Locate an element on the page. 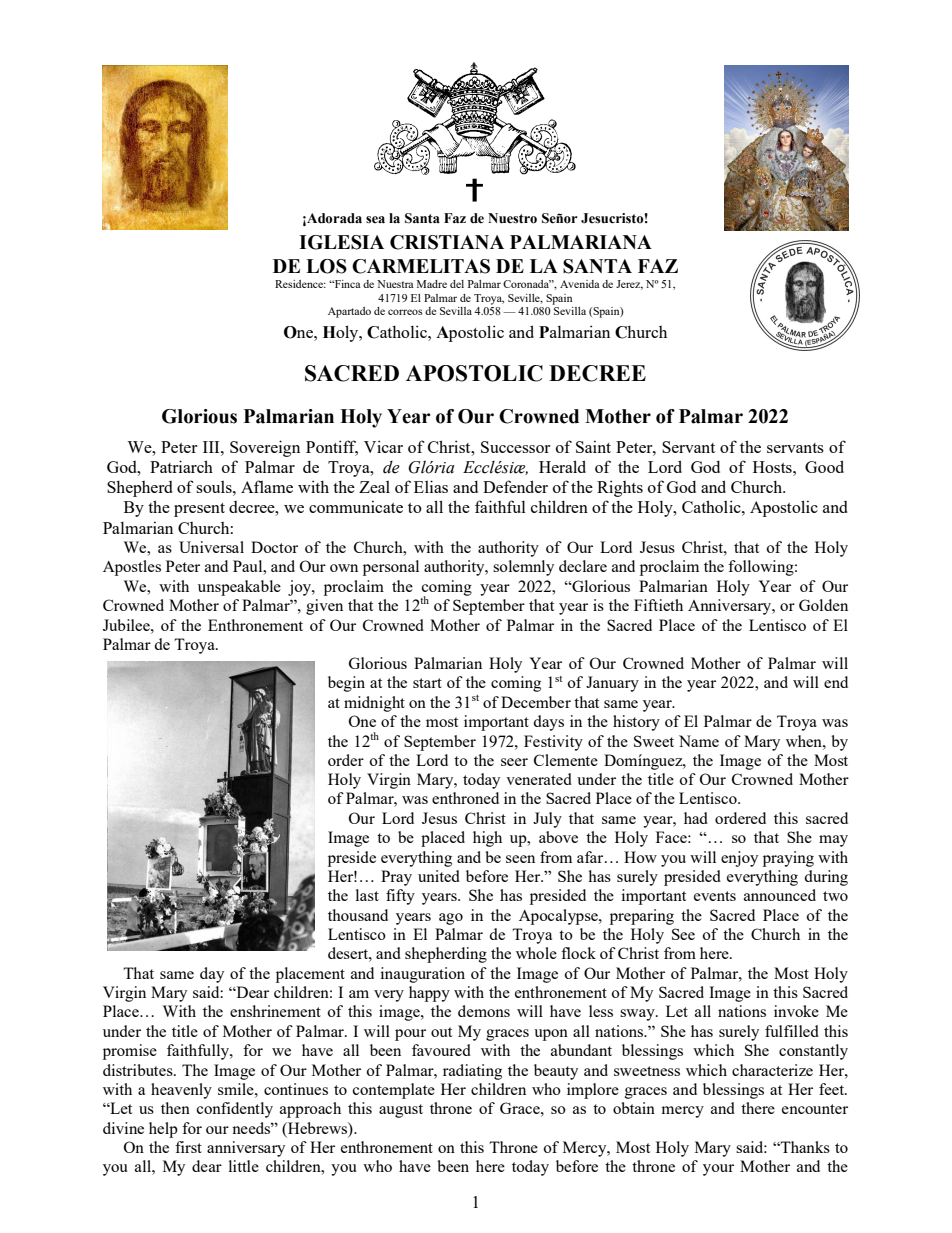  your is located at coordinates (718, 1170).
